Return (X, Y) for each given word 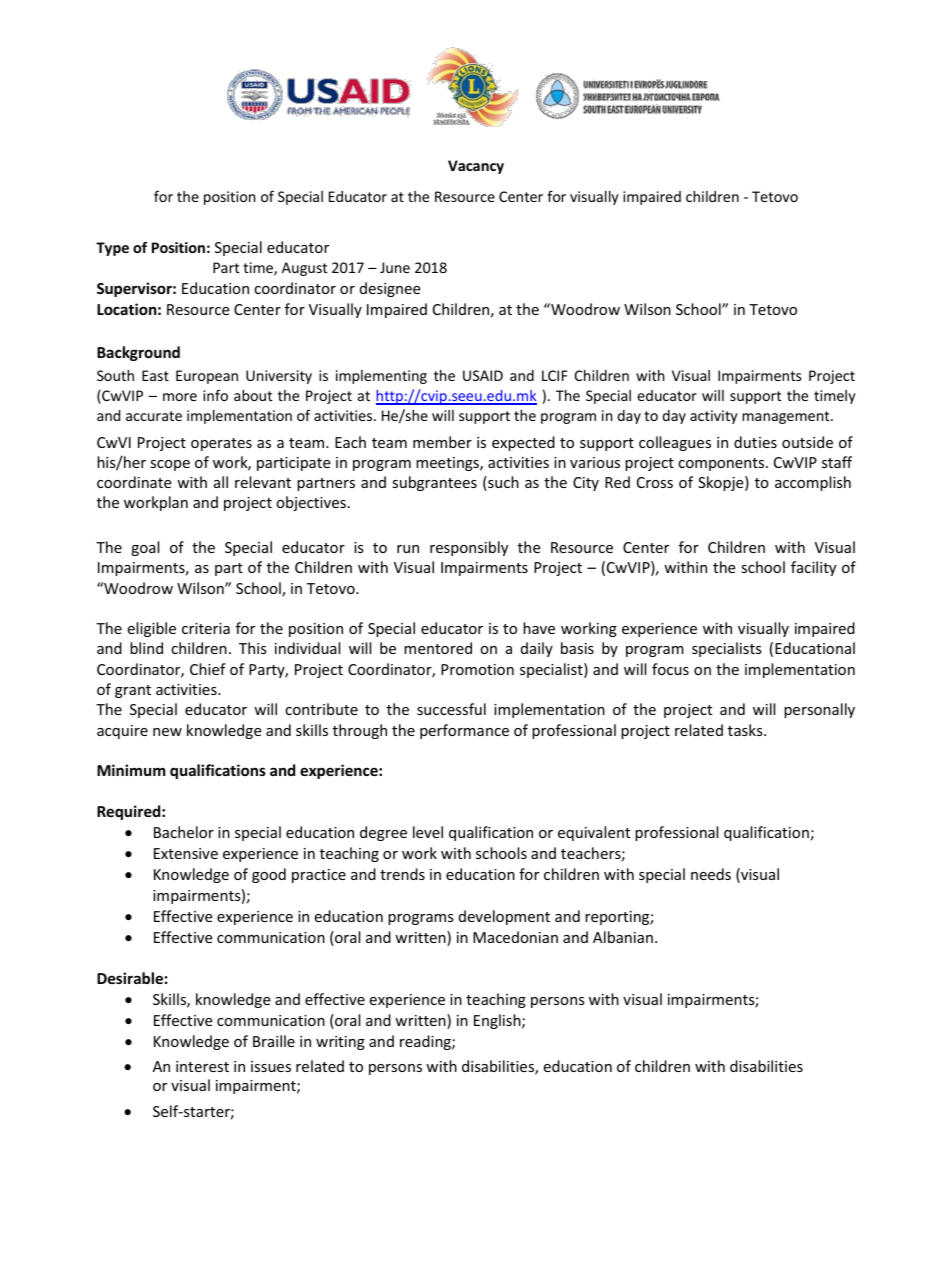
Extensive (186, 853)
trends (402, 874)
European (207, 377)
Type (112, 249)
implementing (381, 377)
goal (145, 548)
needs (711, 874)
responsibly (469, 548)
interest (202, 1066)
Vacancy (476, 167)
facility (813, 568)
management (787, 417)
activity (714, 417)
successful (451, 709)
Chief (208, 669)
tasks (746, 730)
